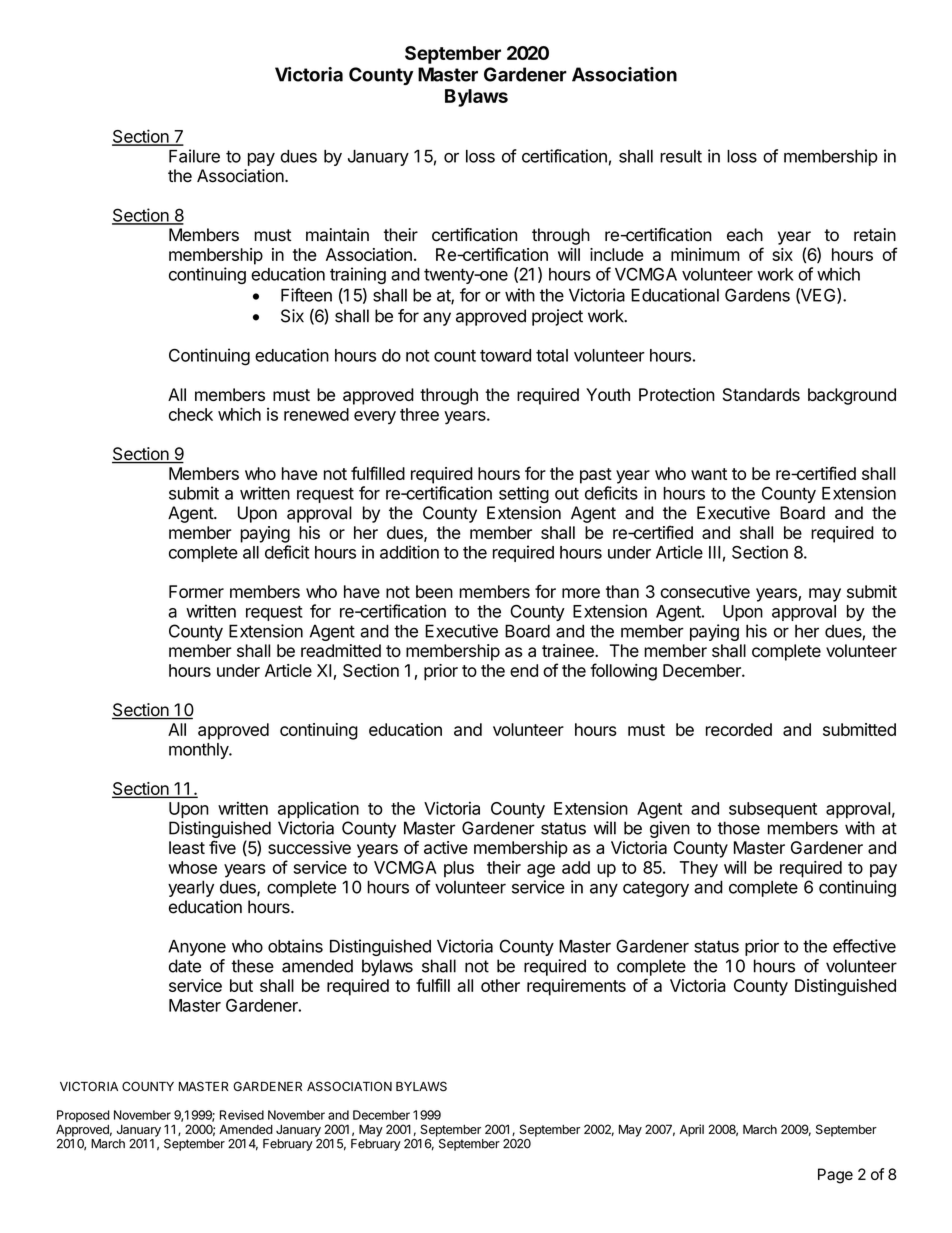 The image size is (952, 1233). What do you see at coordinates (194, 156) in the screenshot?
I see `Failure` at bounding box center [194, 156].
